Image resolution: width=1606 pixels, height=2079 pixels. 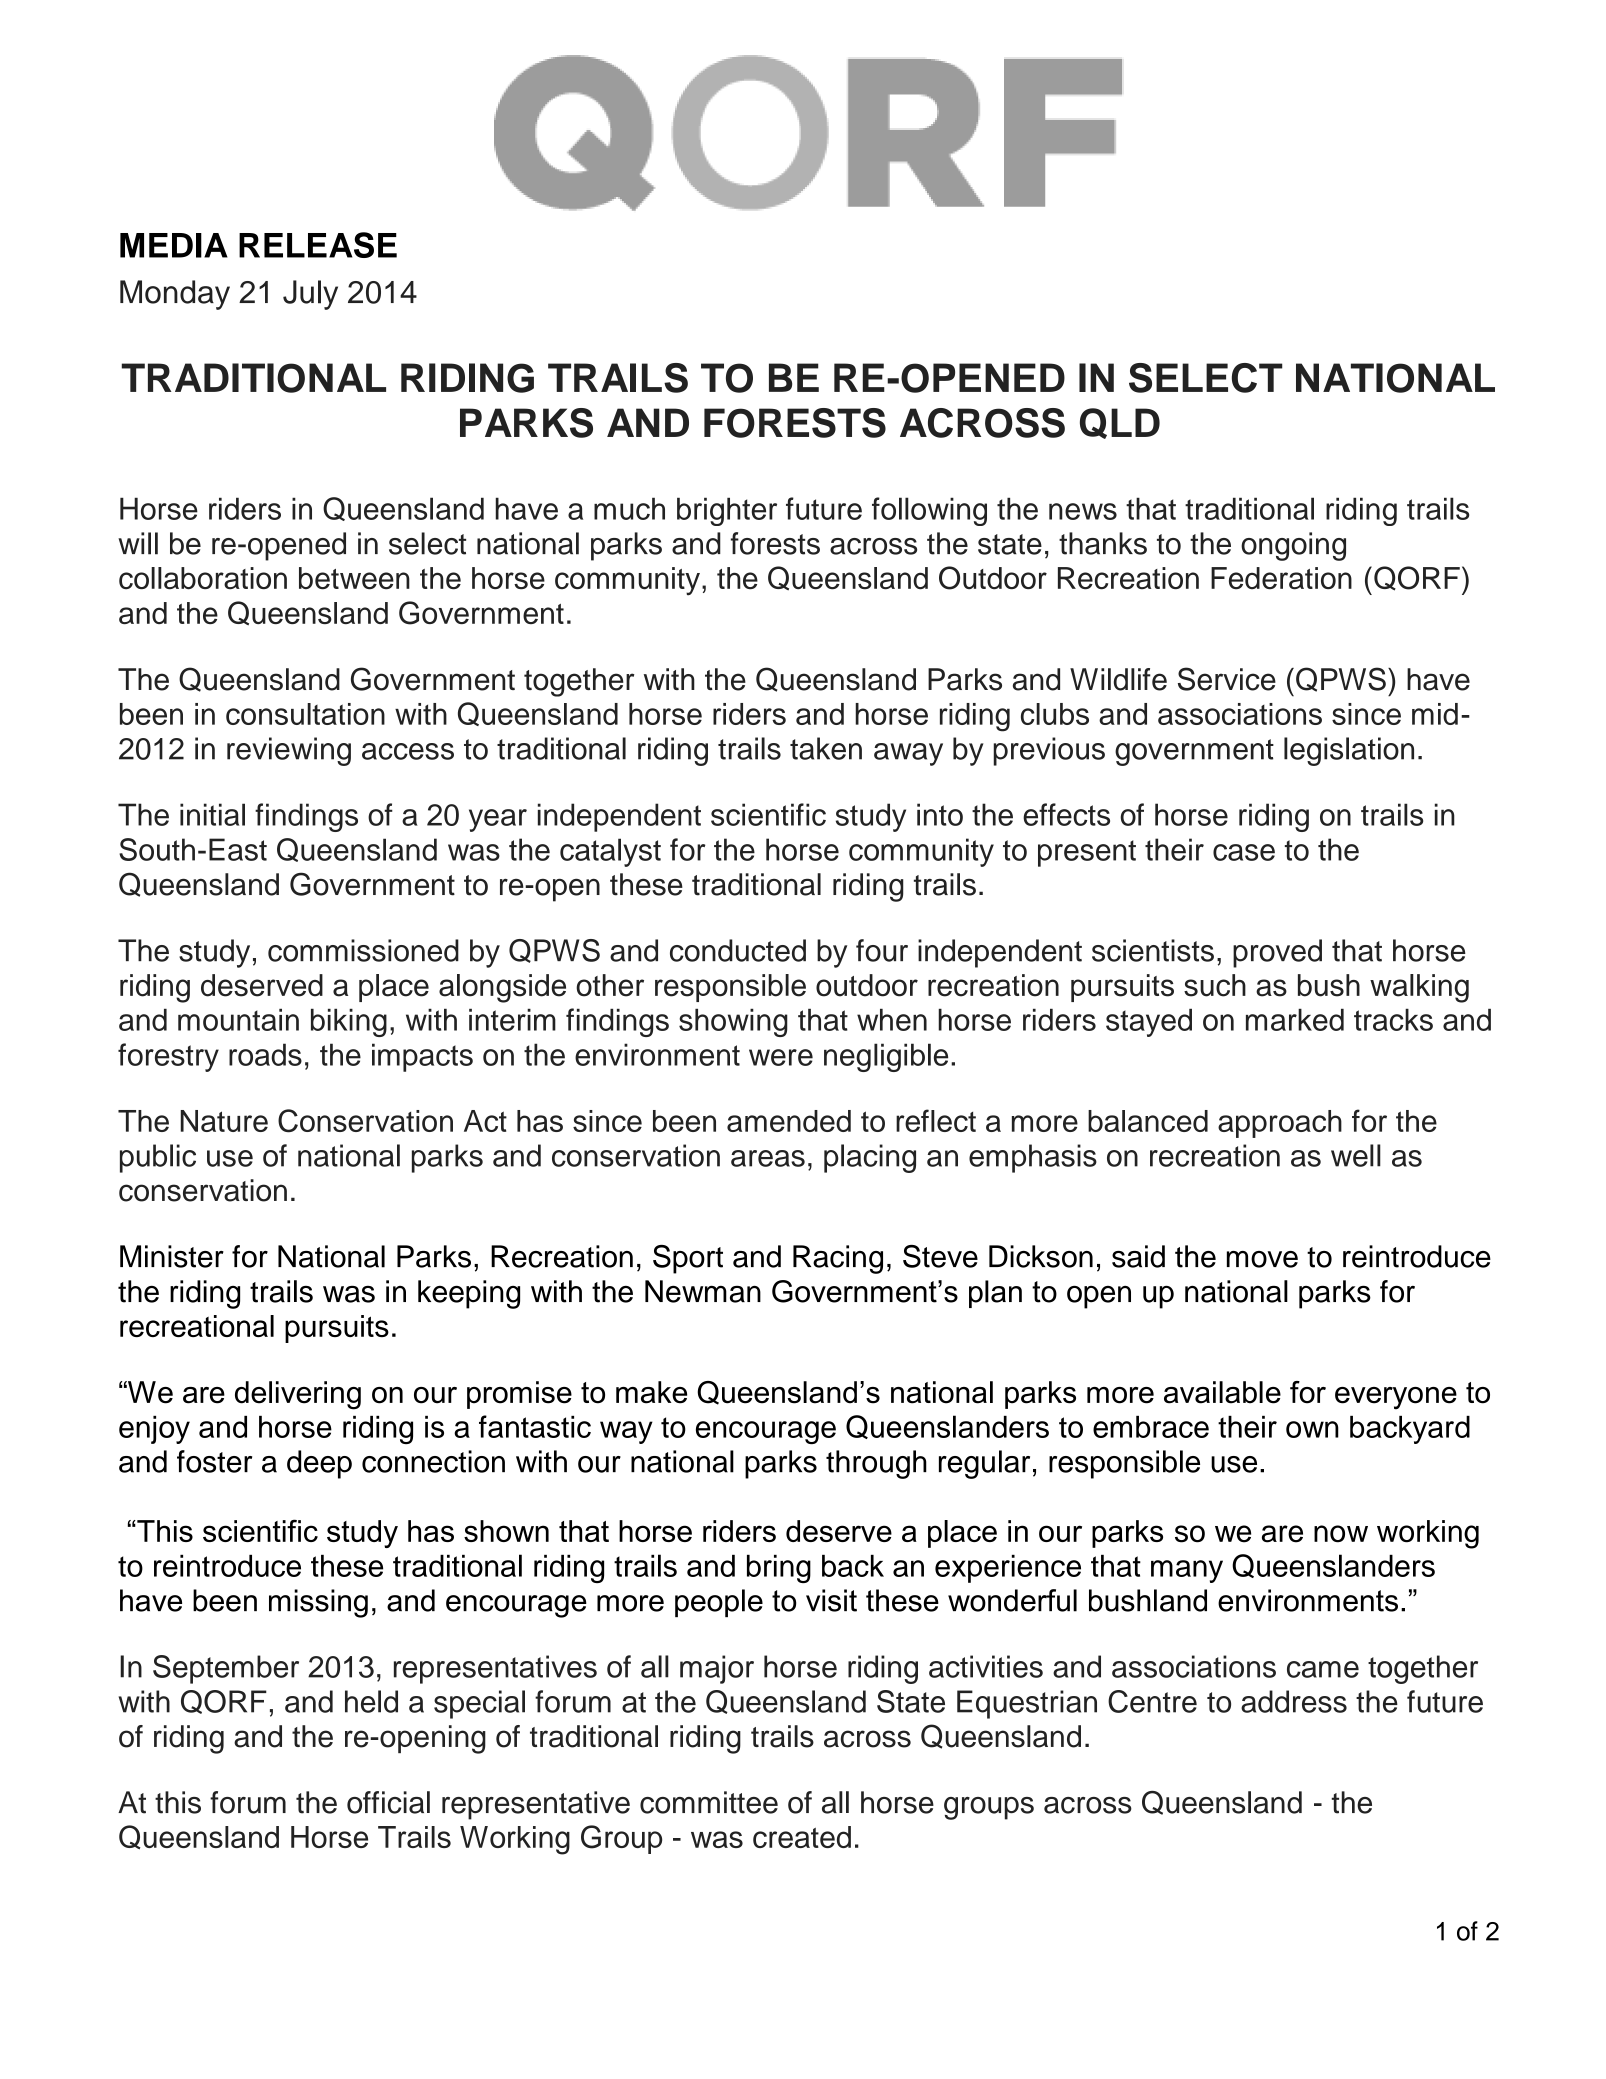 I want to click on Service, so click(x=1227, y=679).
